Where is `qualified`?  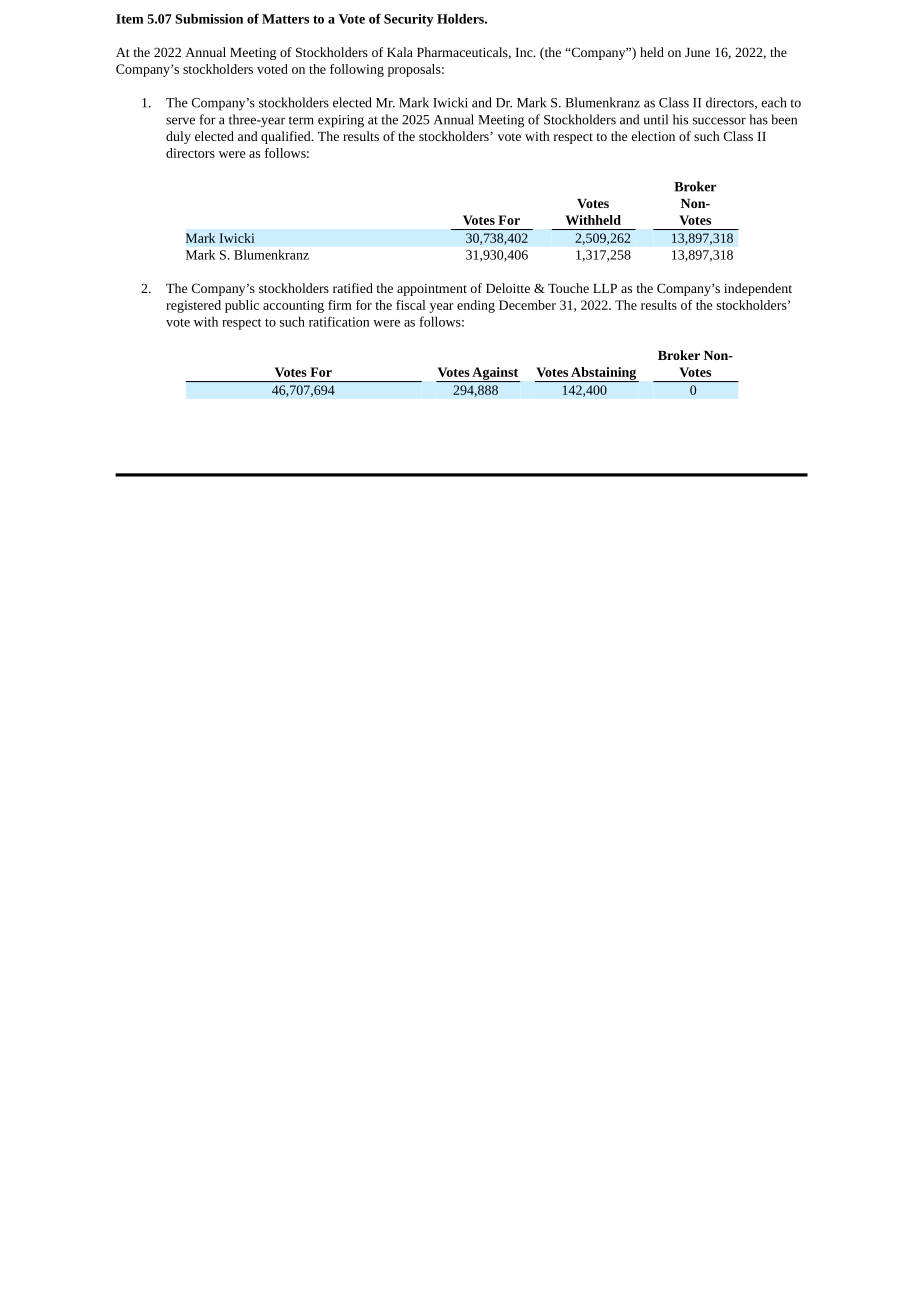
qualified is located at coordinates (287, 137).
